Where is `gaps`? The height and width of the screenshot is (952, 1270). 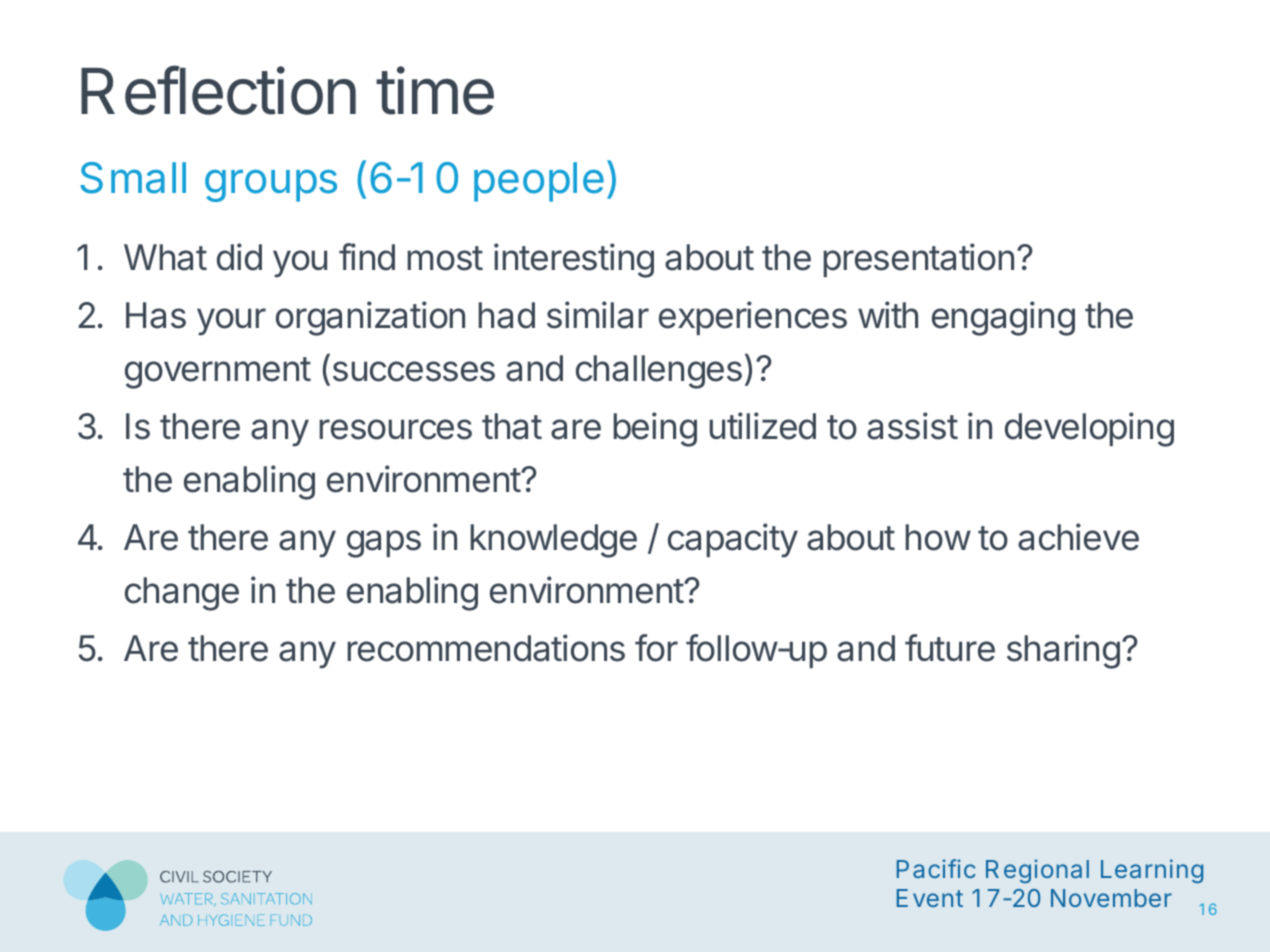 gaps is located at coordinates (384, 544).
